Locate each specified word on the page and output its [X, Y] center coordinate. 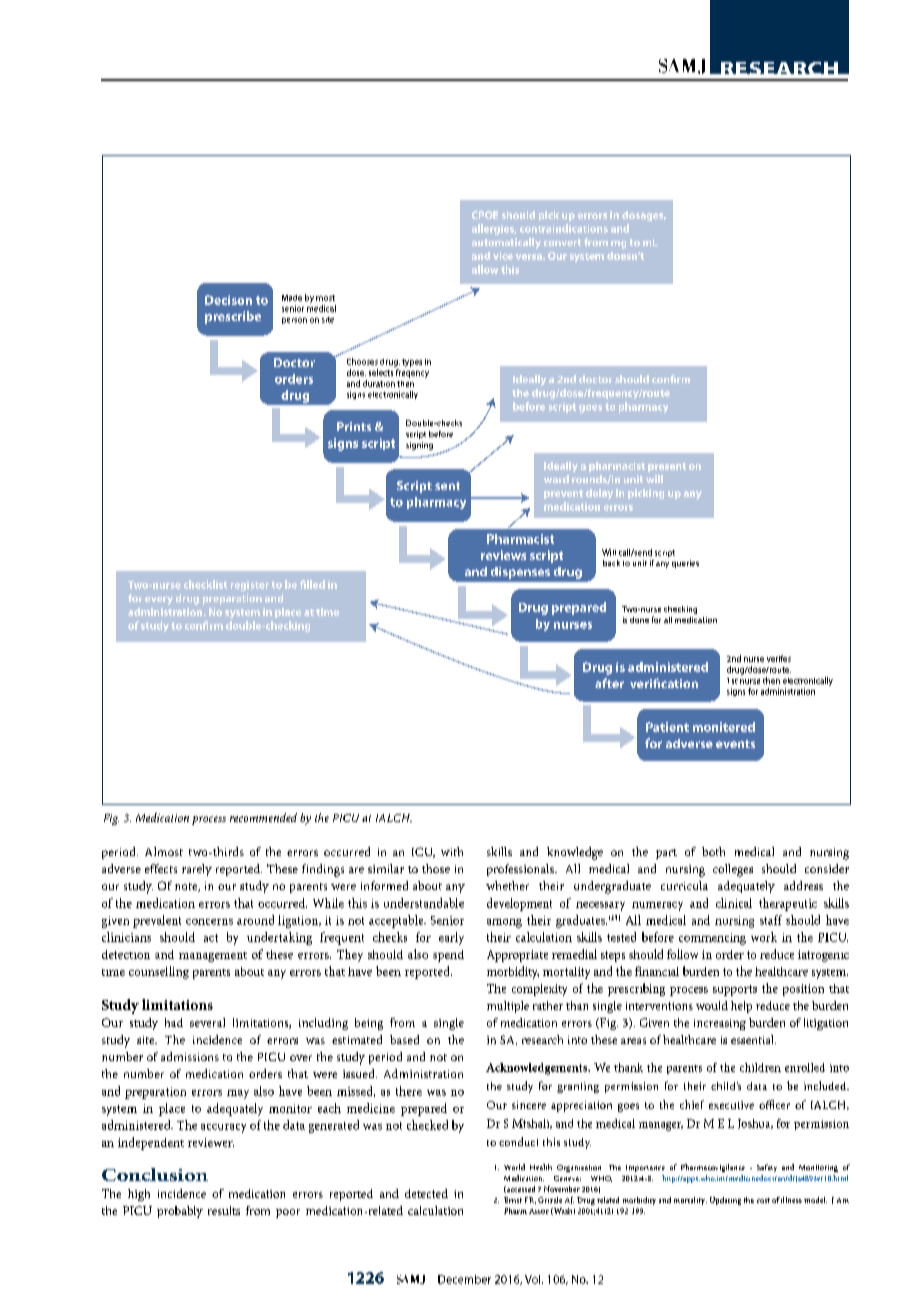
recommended [263, 817]
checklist [205, 584]
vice [503, 256]
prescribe [233, 317]
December [464, 1279]
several [207, 1022]
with [452, 851]
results [224, 1210]
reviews [503, 555]
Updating [725, 1201]
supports [735, 990]
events [735, 744]
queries [685, 564]
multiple [508, 1007]
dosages [644, 216]
